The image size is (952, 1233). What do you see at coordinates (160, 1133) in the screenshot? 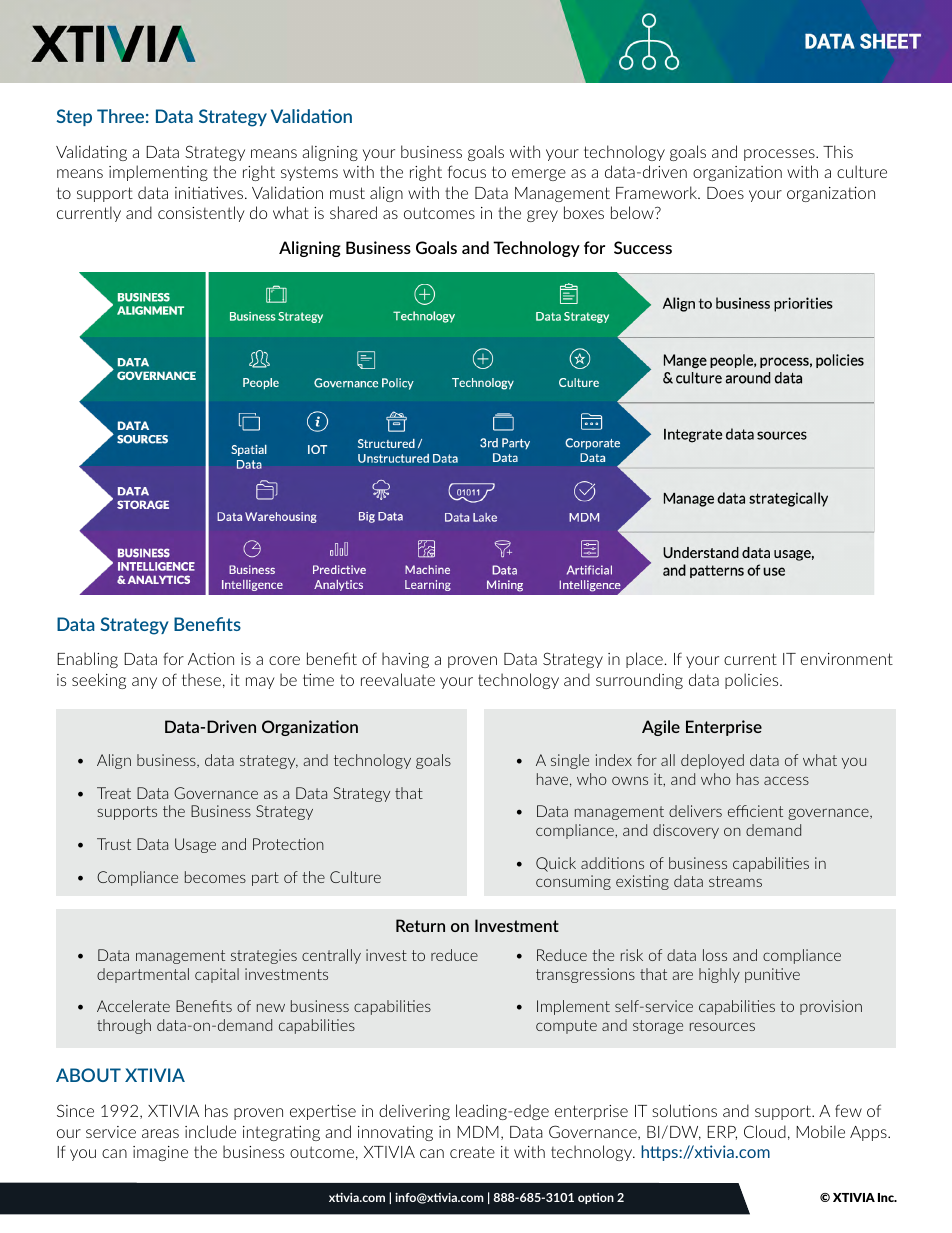
I see `areas` at bounding box center [160, 1133].
